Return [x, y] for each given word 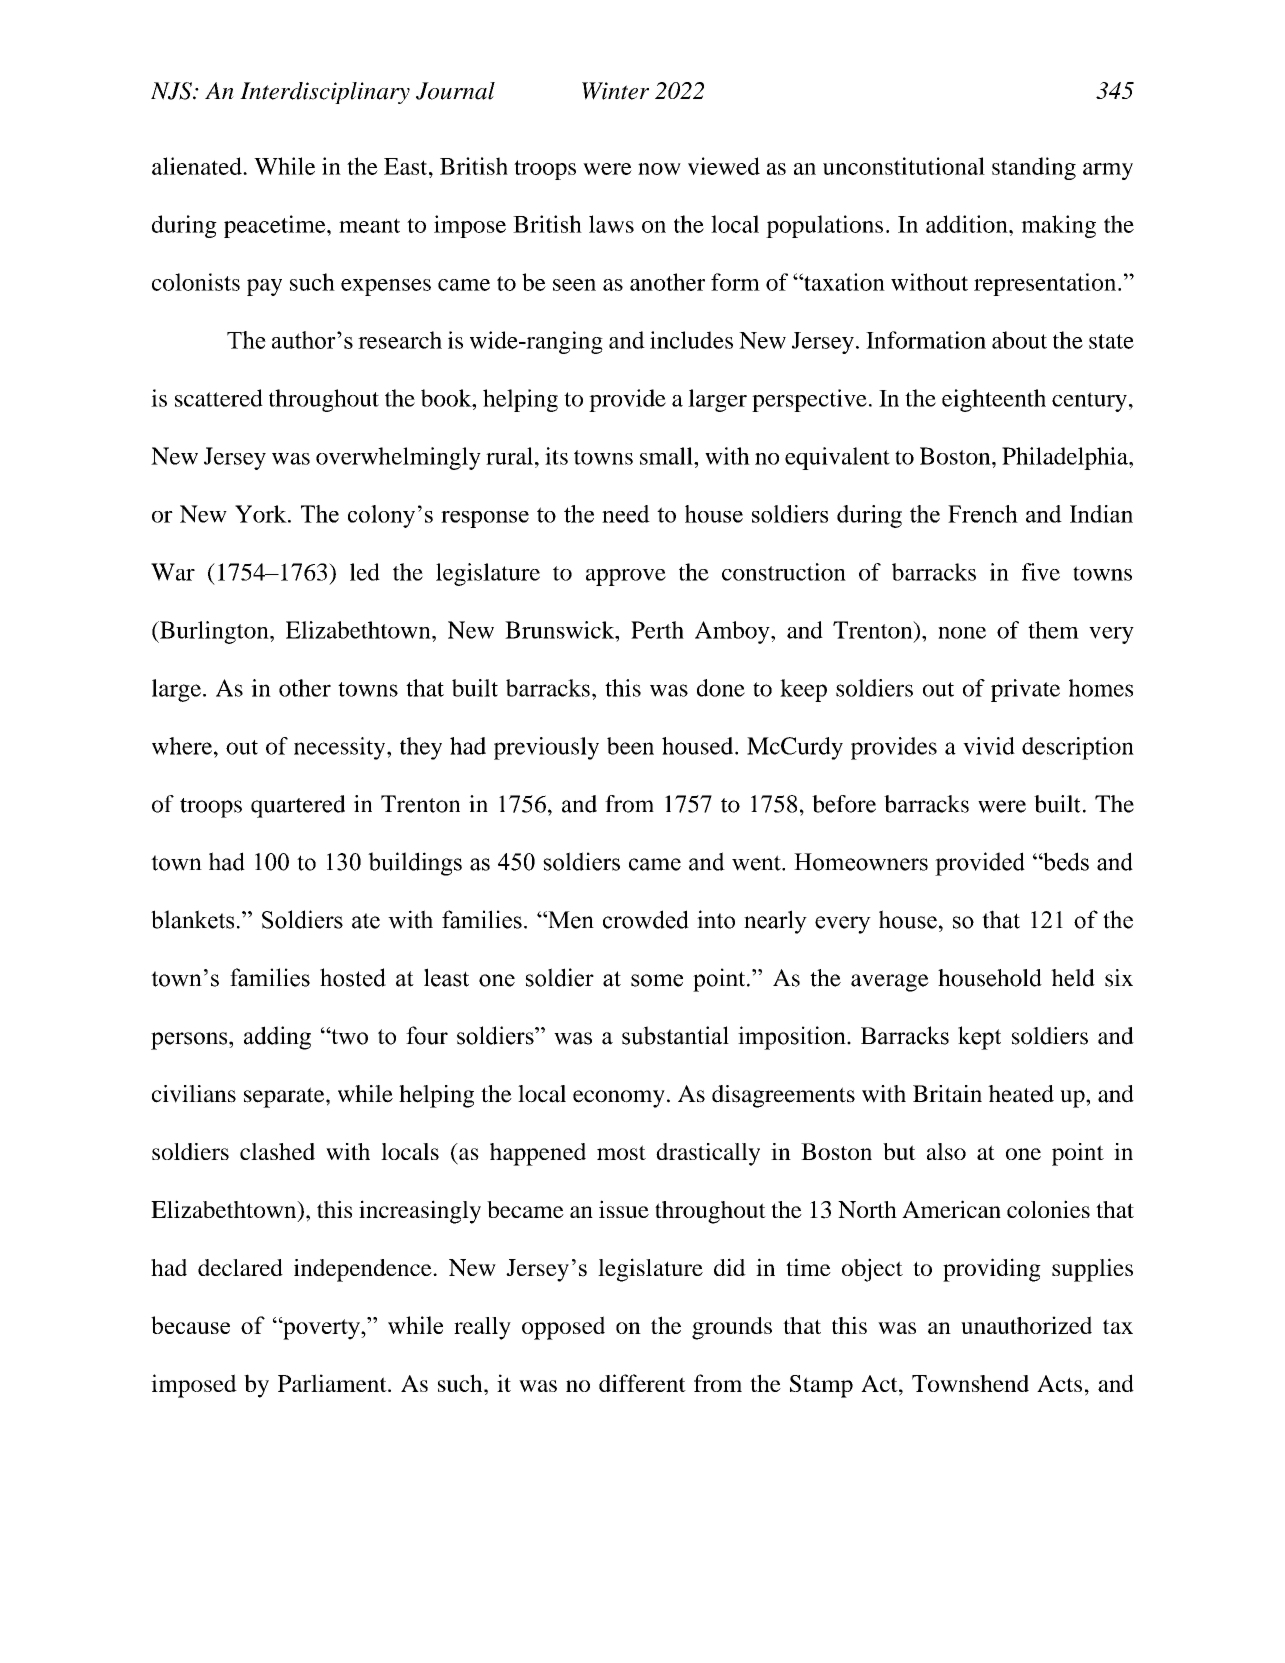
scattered [219, 398]
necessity [341, 748]
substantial [675, 1035]
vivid [989, 746]
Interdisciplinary [325, 93]
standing [1034, 168]
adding [277, 1038]
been [630, 746]
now [659, 169]
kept [979, 1038]
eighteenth [994, 400]
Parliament [333, 1383]
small [667, 456]
